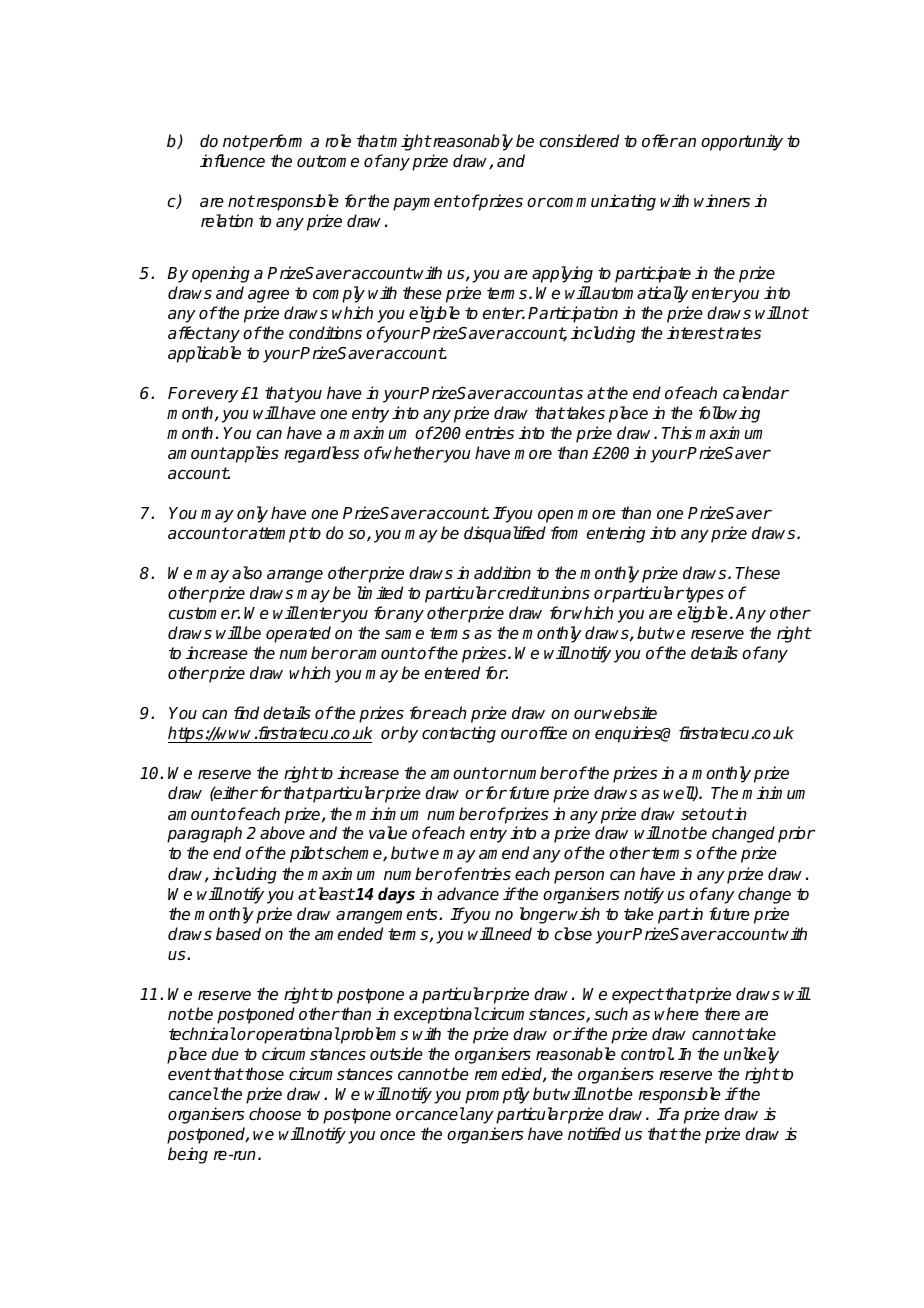  I want to click on attempt, so click(277, 535).
